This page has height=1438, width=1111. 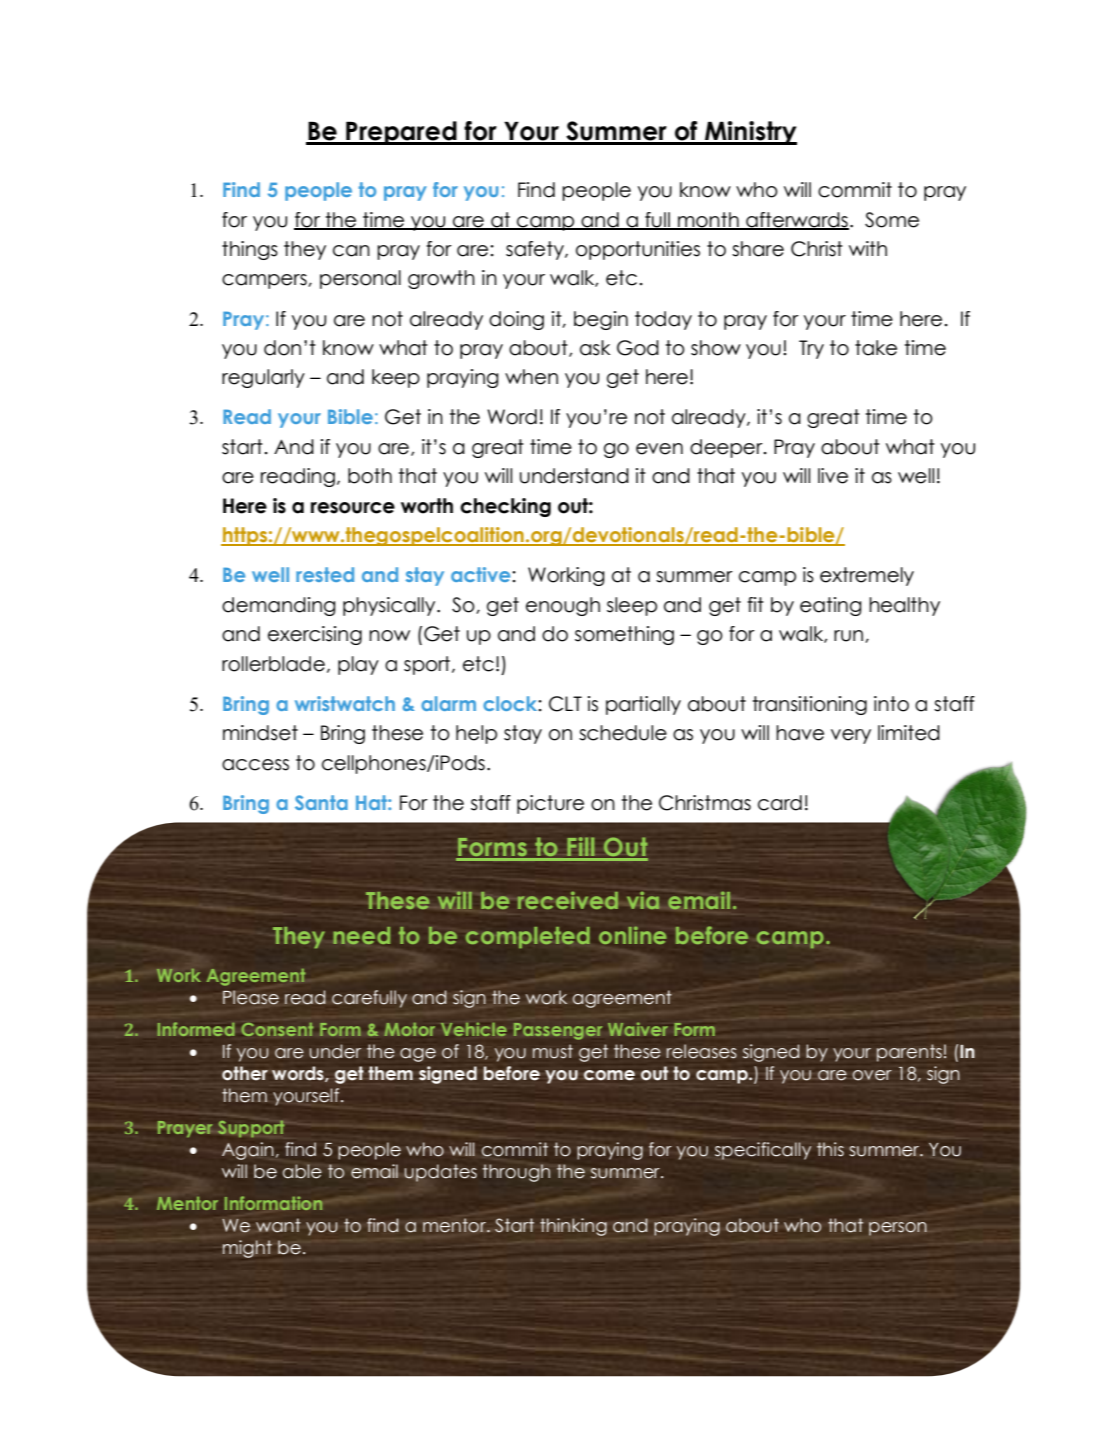 I want to click on want, so click(x=278, y=1225).
